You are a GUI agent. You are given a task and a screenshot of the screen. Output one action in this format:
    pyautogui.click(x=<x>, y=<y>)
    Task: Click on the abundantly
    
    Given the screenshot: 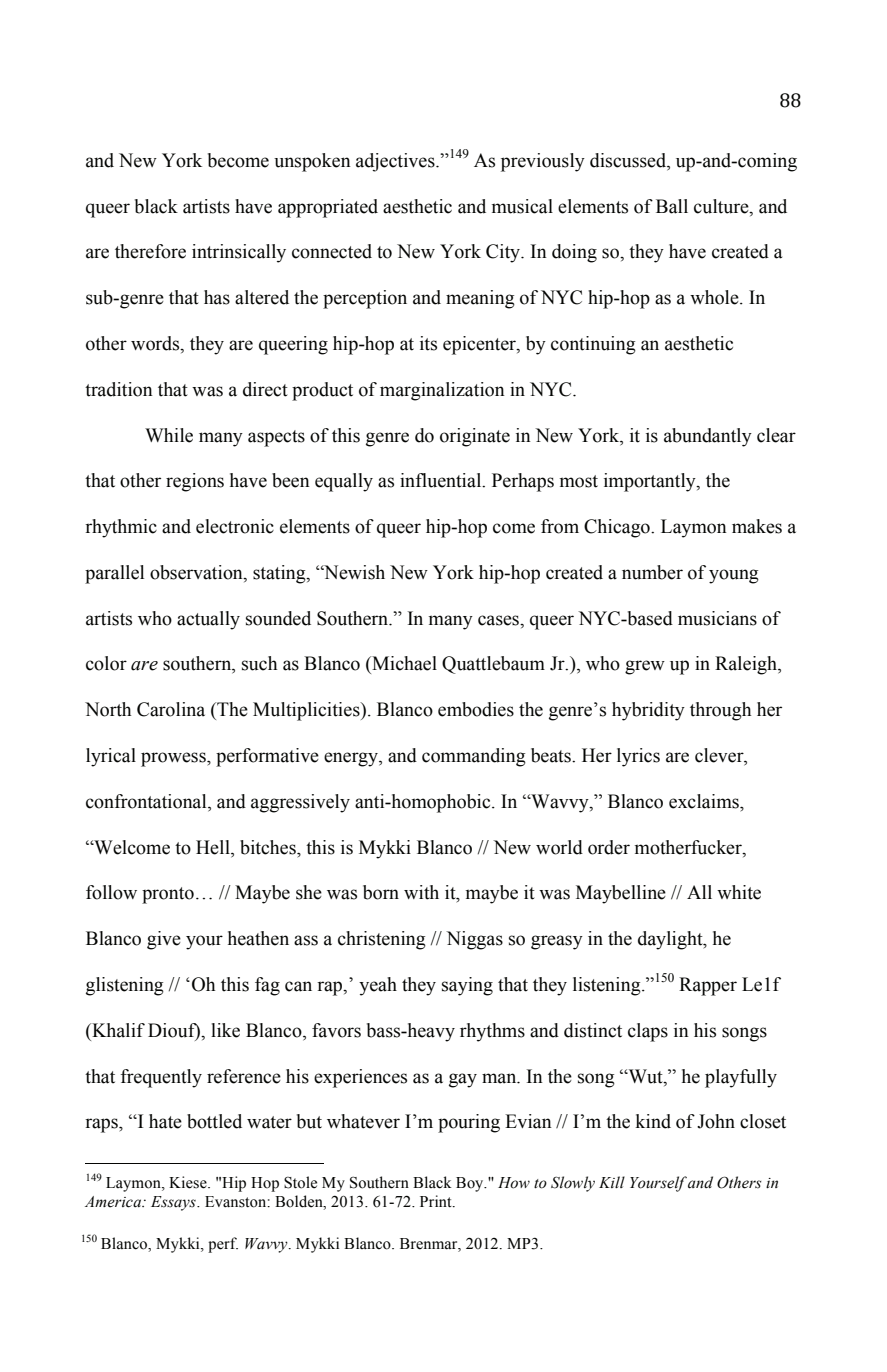 What is the action you would take?
    pyautogui.click(x=708, y=437)
